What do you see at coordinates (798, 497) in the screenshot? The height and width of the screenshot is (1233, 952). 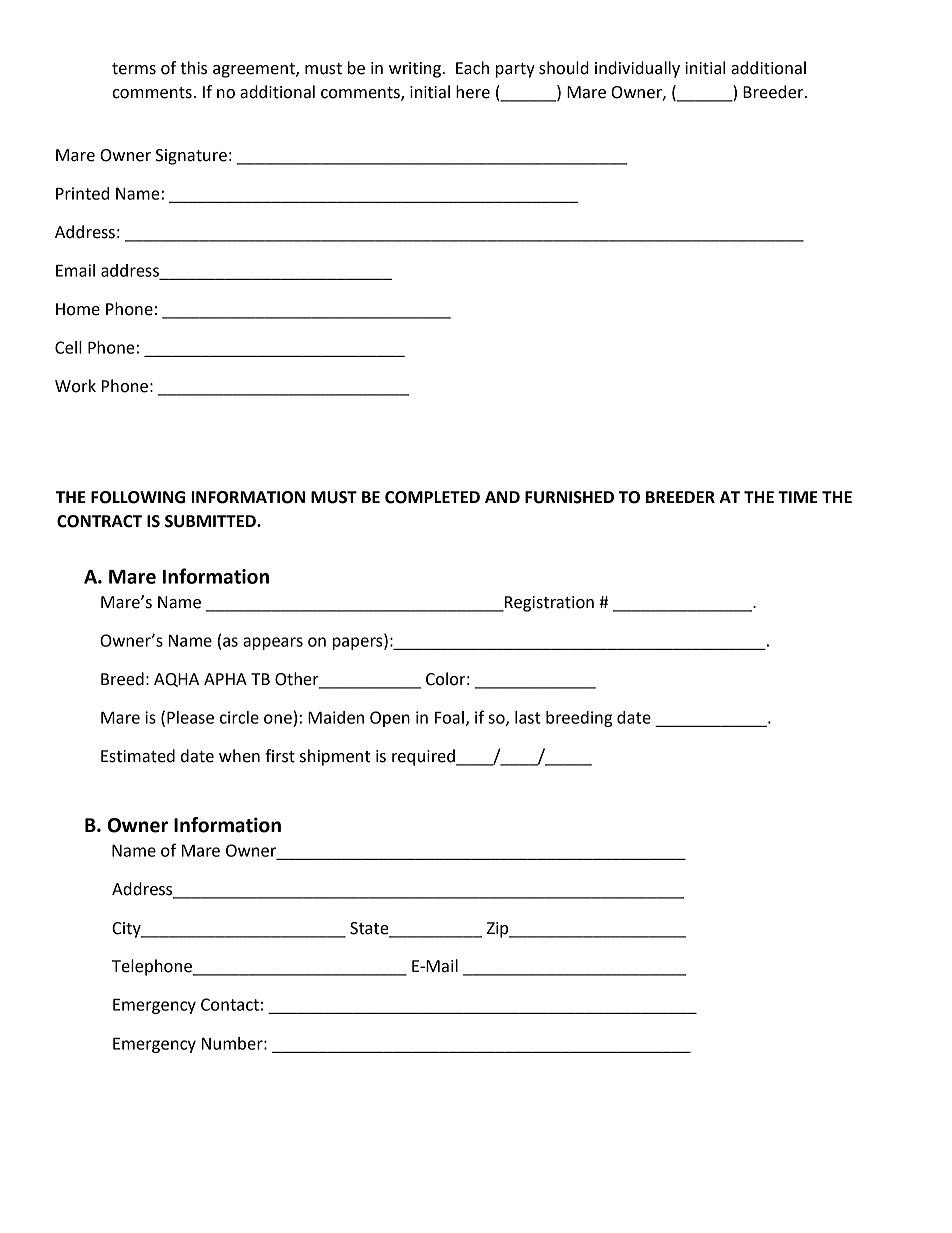 I see `TIME` at bounding box center [798, 497].
